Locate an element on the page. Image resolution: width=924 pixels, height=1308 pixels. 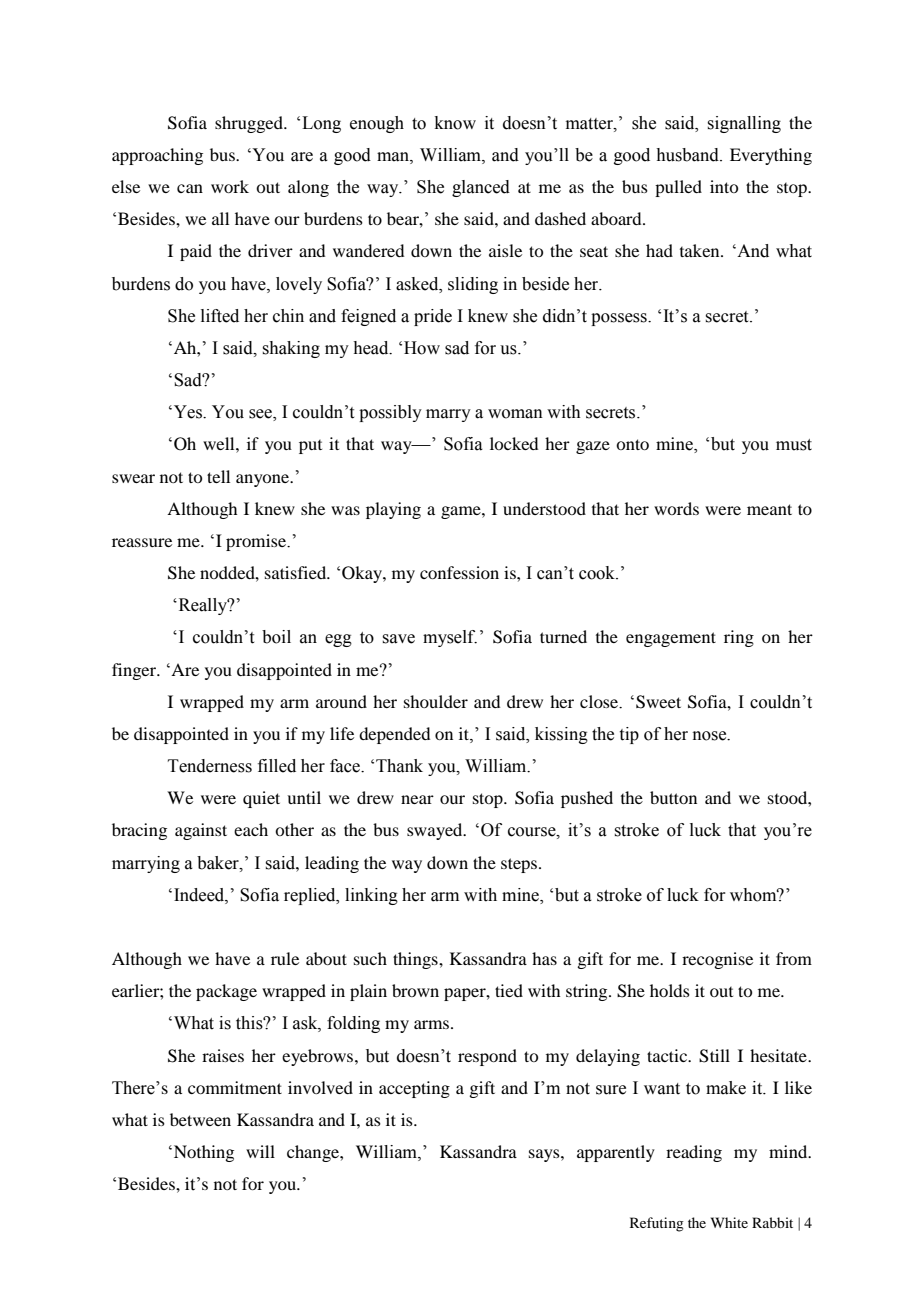
confession is located at coordinates (459, 572).
